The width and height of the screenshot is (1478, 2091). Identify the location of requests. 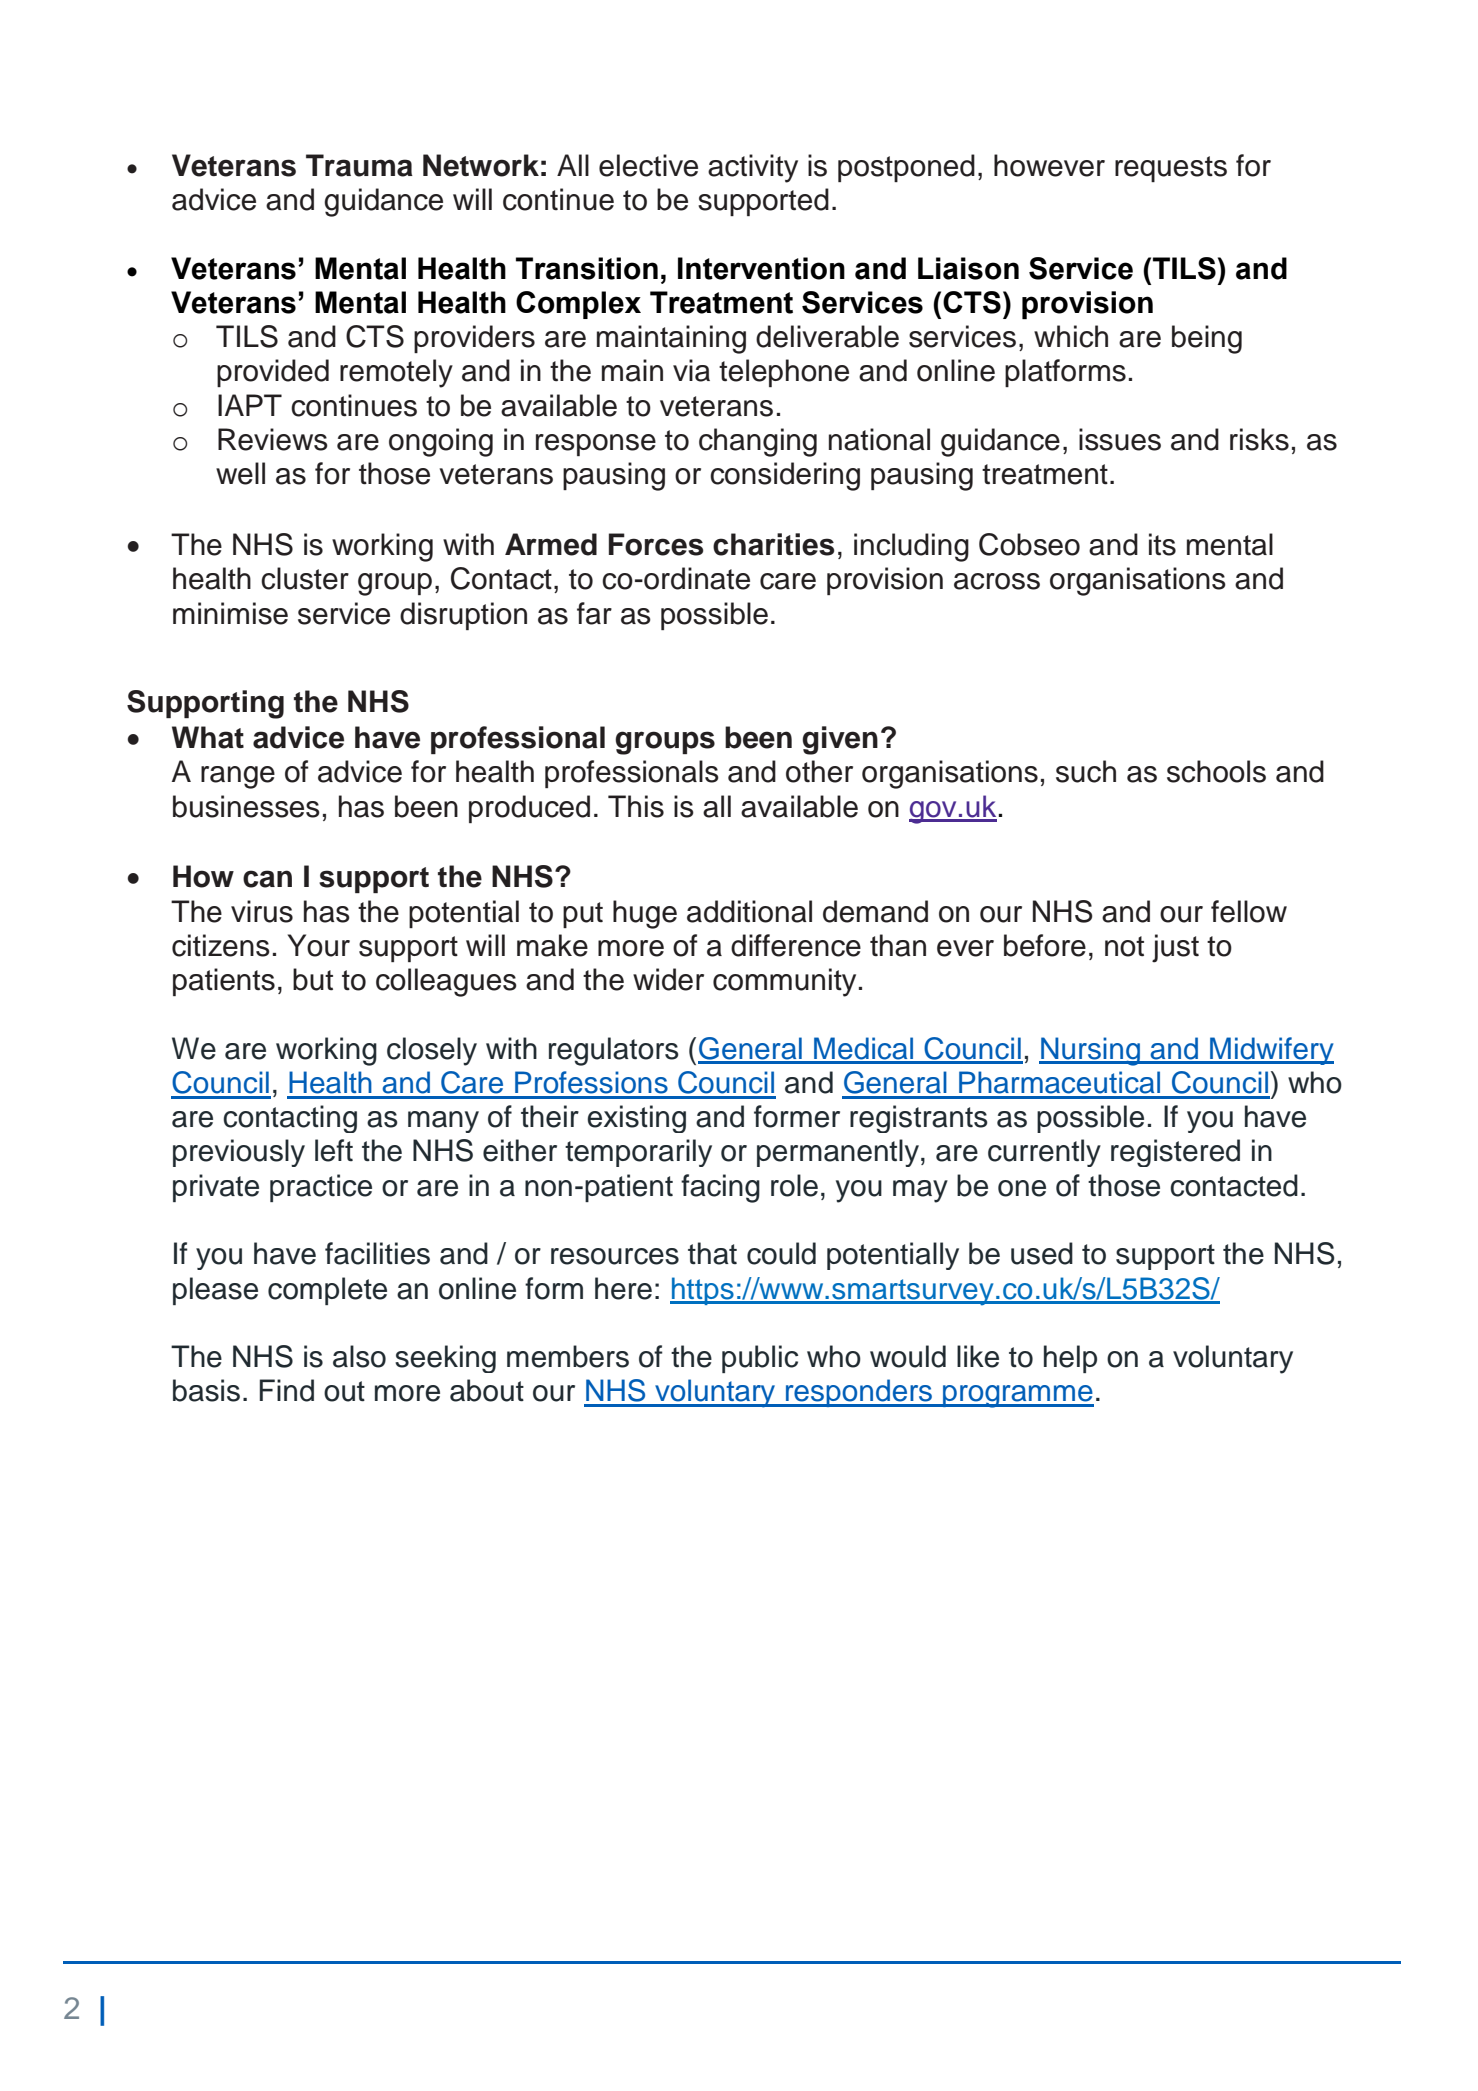
(1171, 169).
